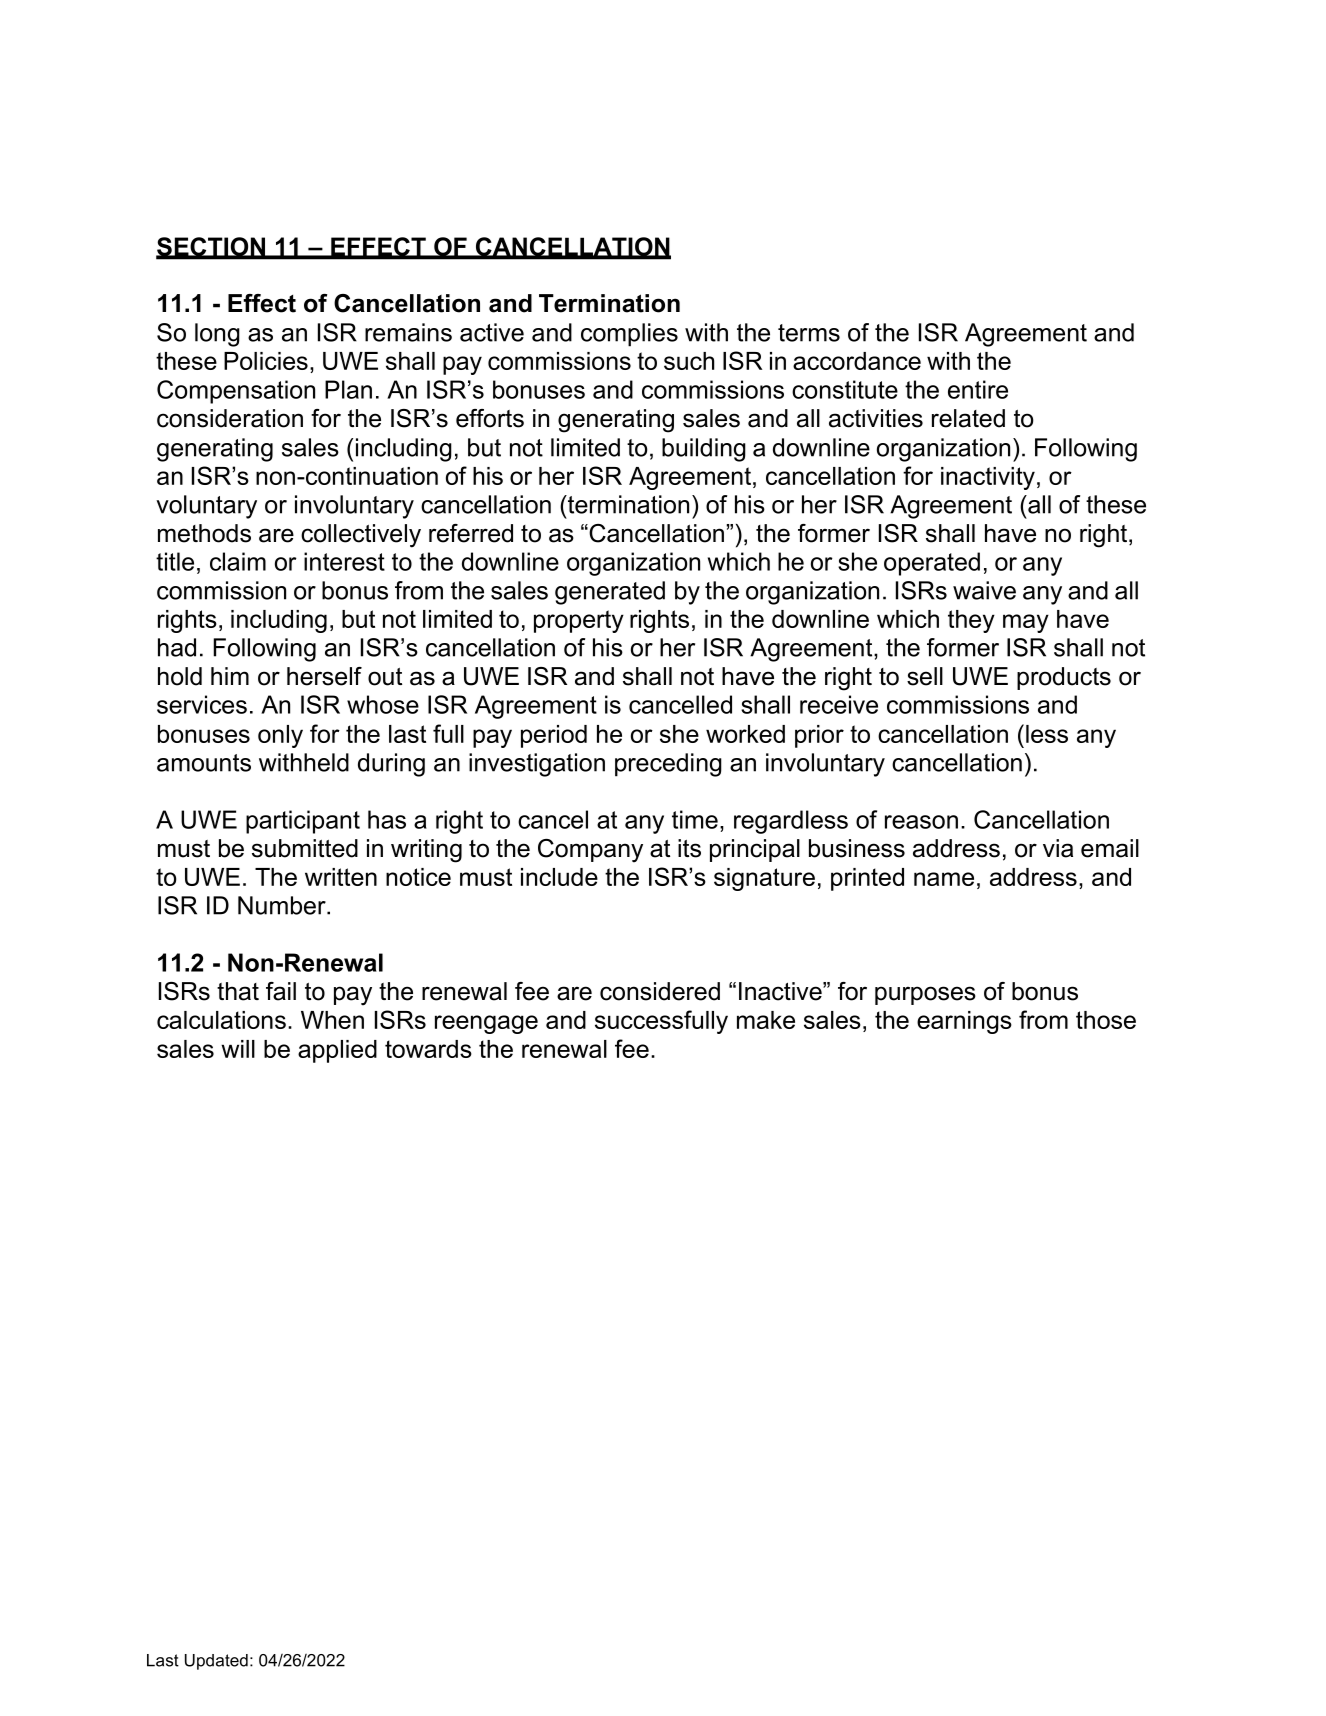  What do you see at coordinates (689, 361) in the document?
I see `such` at bounding box center [689, 361].
